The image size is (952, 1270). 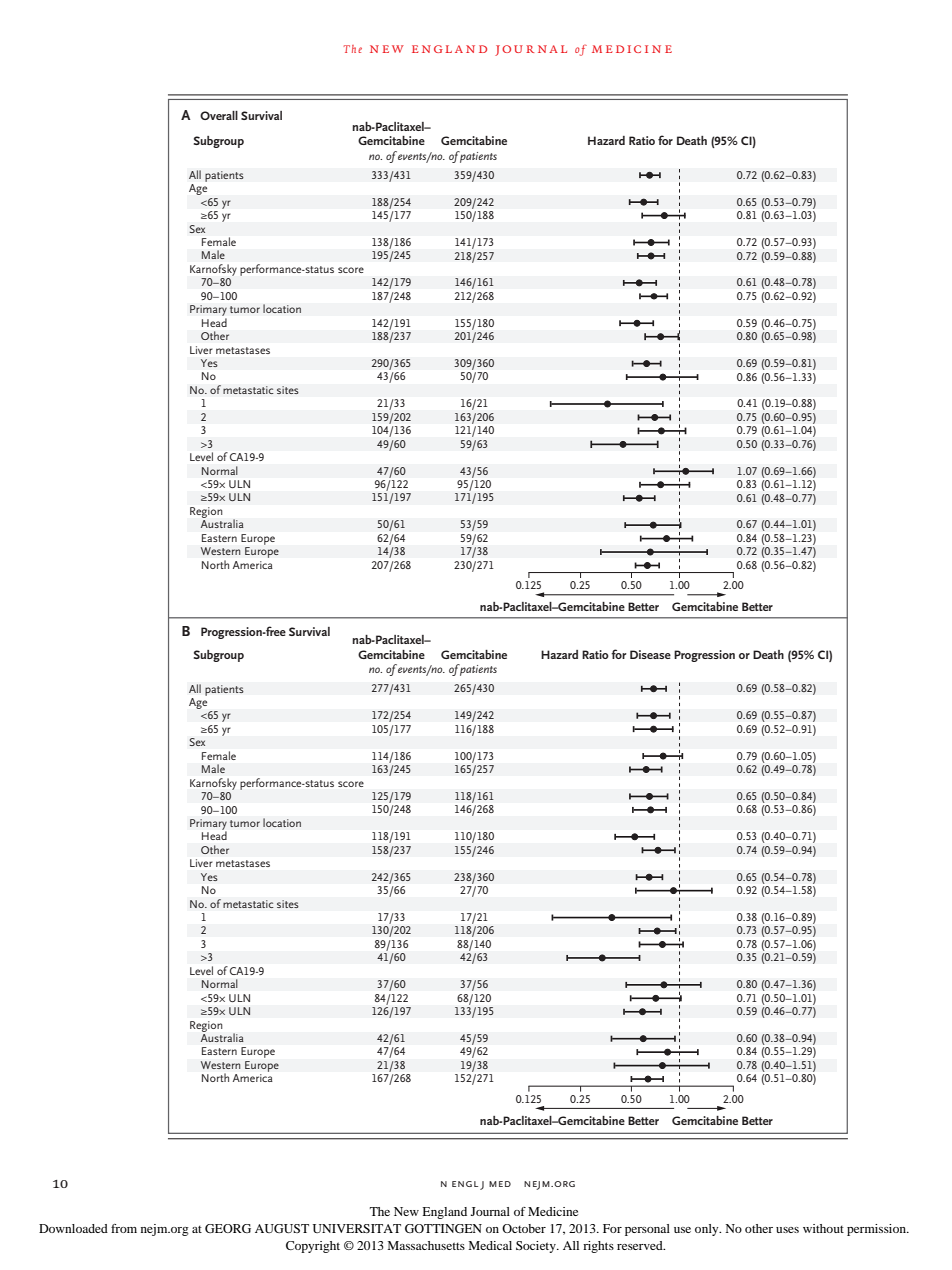 I want to click on without, so click(x=823, y=1228).
